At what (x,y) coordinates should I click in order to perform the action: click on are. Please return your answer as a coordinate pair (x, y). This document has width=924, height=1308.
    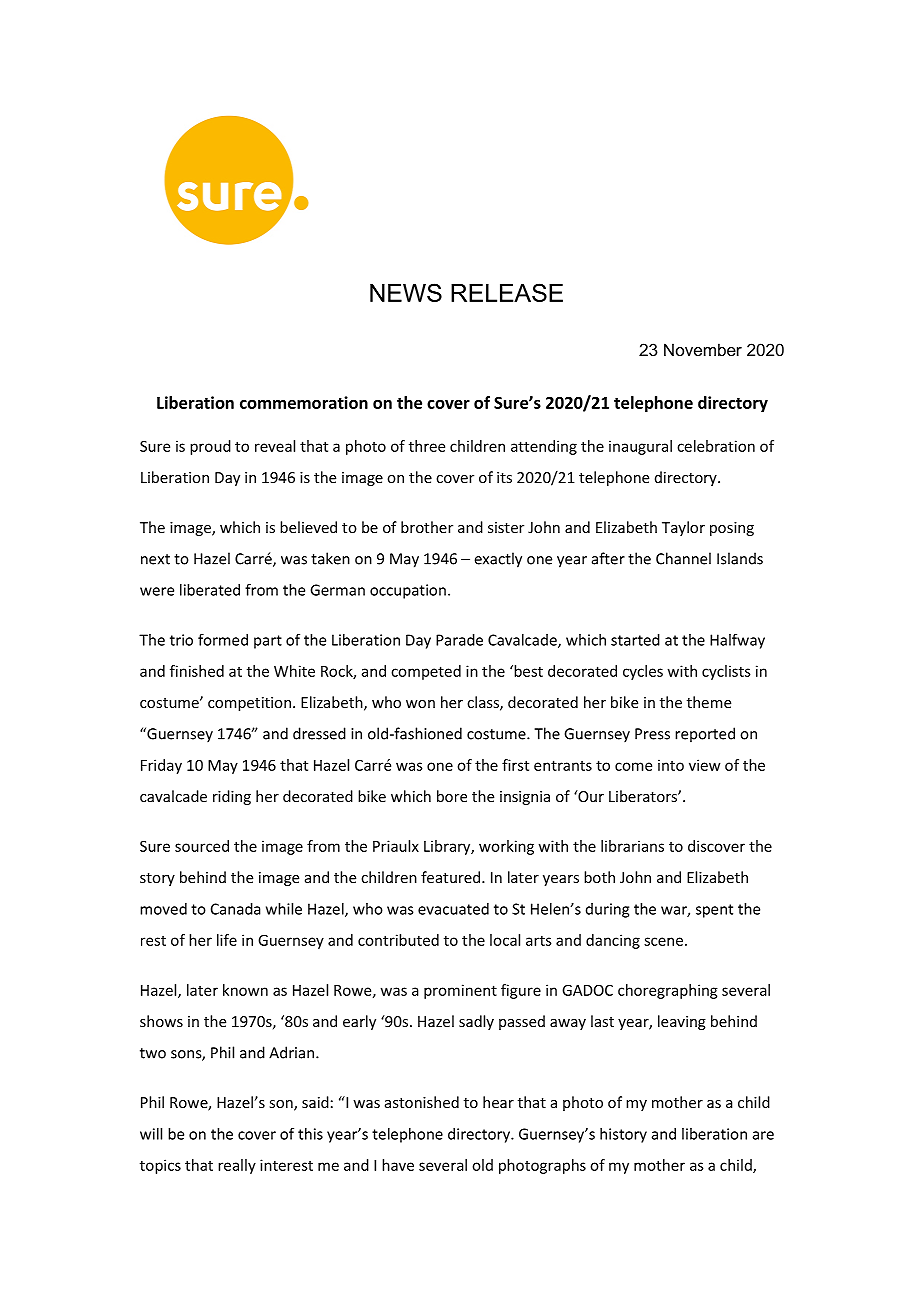
    Looking at the image, I should click on (763, 1135).
